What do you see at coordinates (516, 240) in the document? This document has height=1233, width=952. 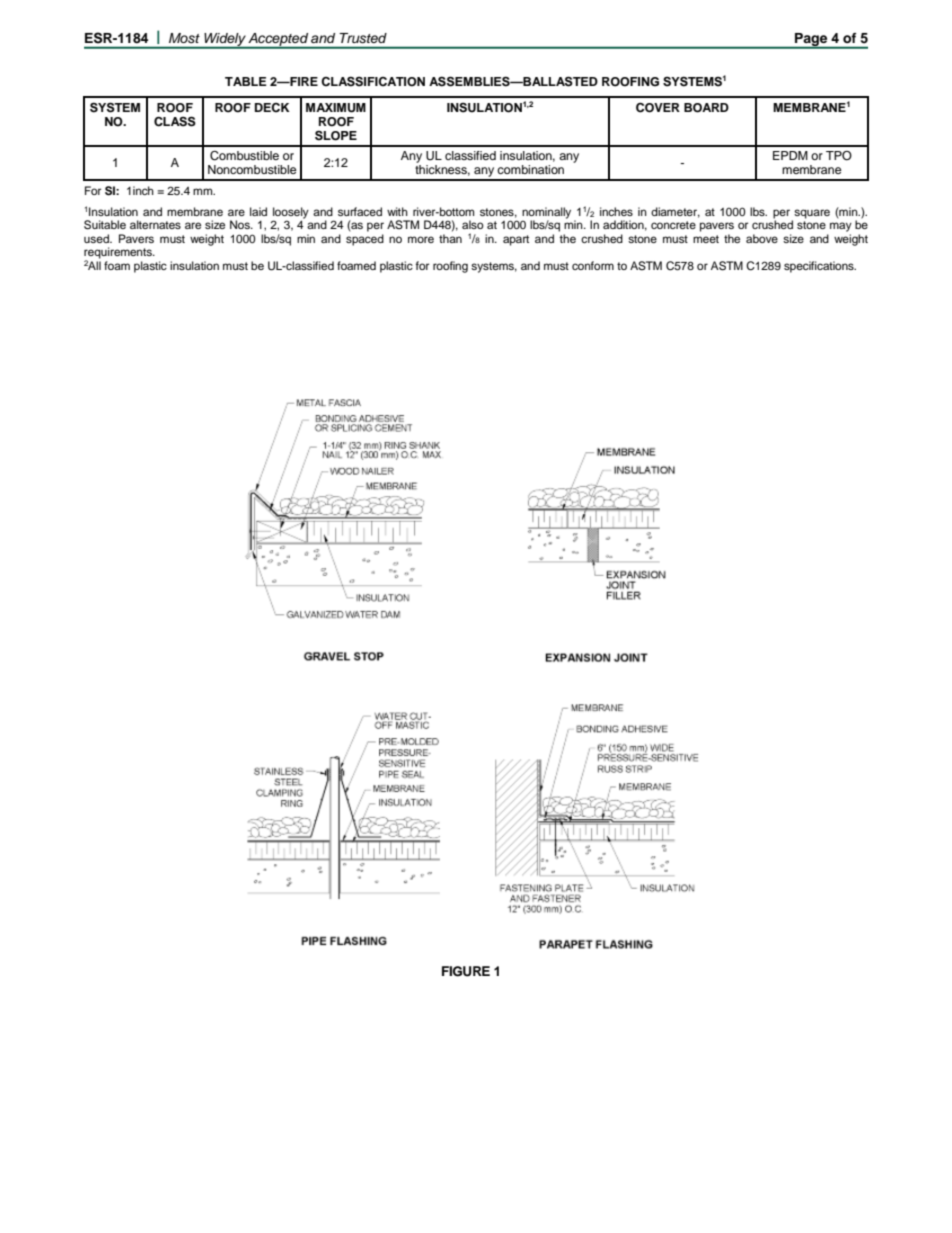 I see `apart` at bounding box center [516, 240].
